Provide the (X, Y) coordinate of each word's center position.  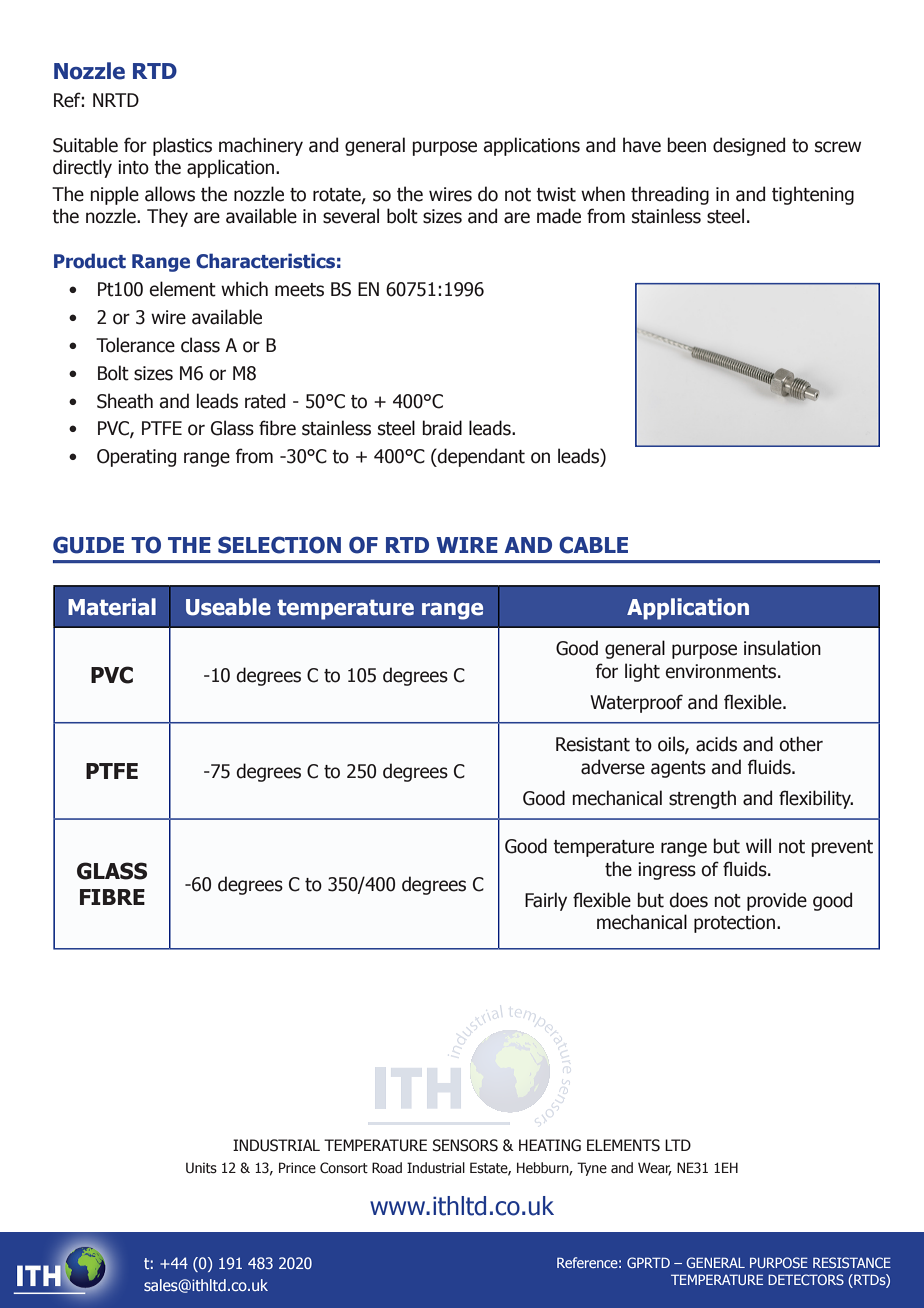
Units (201, 1168)
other (801, 744)
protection (734, 924)
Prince (297, 1168)
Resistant (593, 744)
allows (170, 194)
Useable (228, 607)
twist (556, 194)
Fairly (546, 901)
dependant (480, 457)
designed (749, 146)
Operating (136, 458)
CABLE (593, 545)
